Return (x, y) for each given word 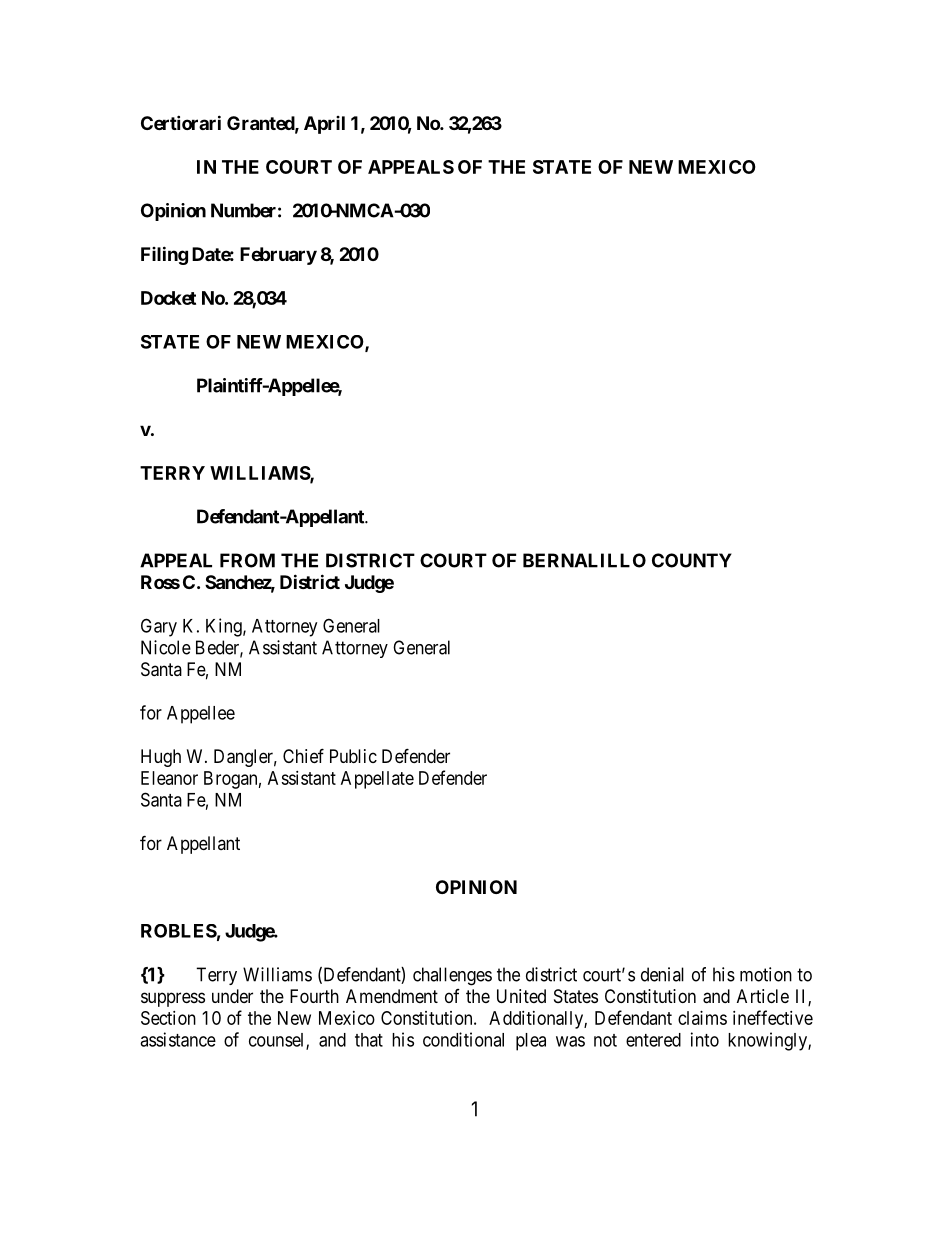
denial (662, 974)
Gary (159, 627)
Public (353, 756)
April (324, 125)
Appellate (377, 780)
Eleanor (169, 778)
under (232, 996)
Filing (164, 255)
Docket (168, 298)
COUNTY (692, 560)
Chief (303, 755)
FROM (247, 560)
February (278, 256)
